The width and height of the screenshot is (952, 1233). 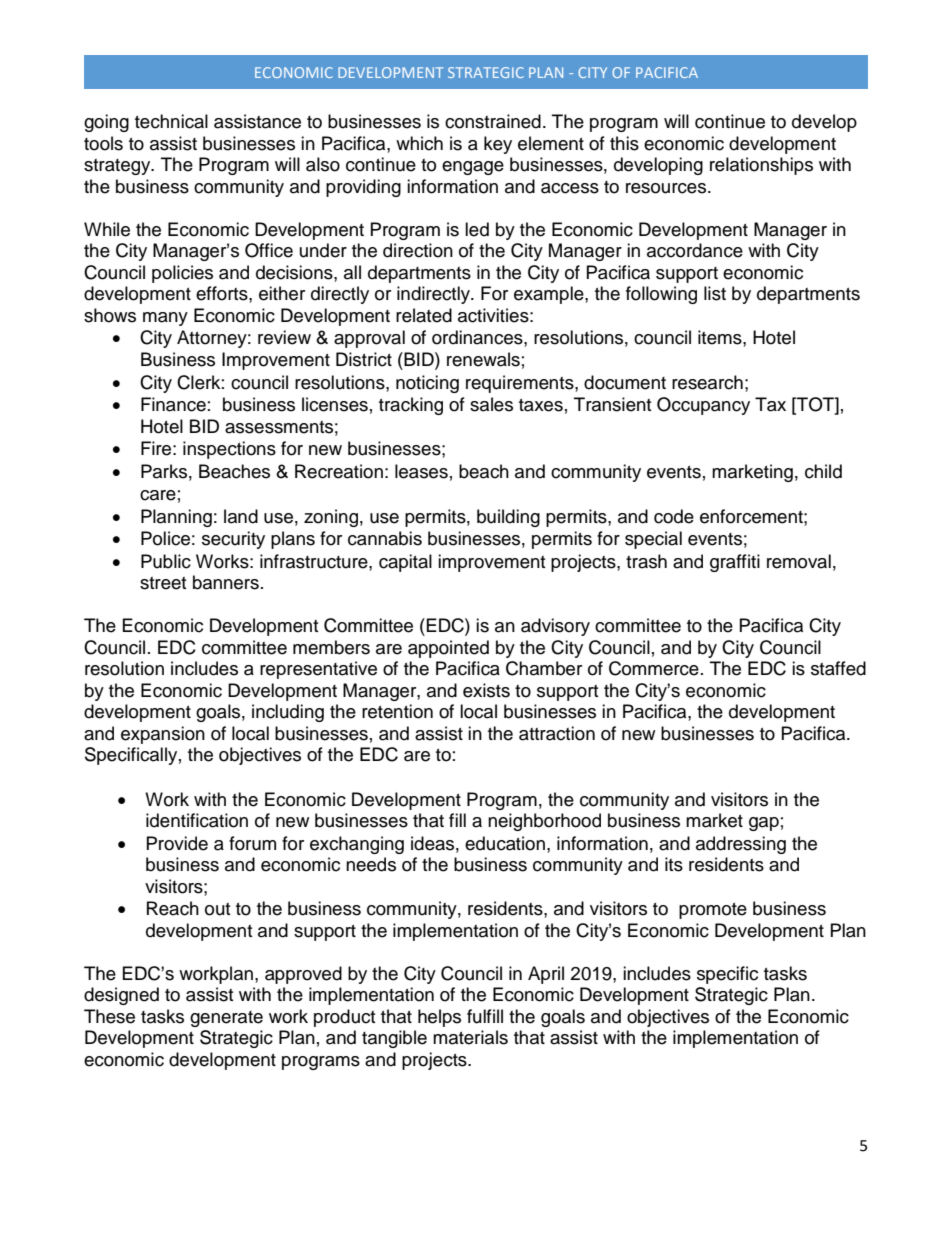 What do you see at coordinates (171, 121) in the screenshot?
I see `technical` at bounding box center [171, 121].
